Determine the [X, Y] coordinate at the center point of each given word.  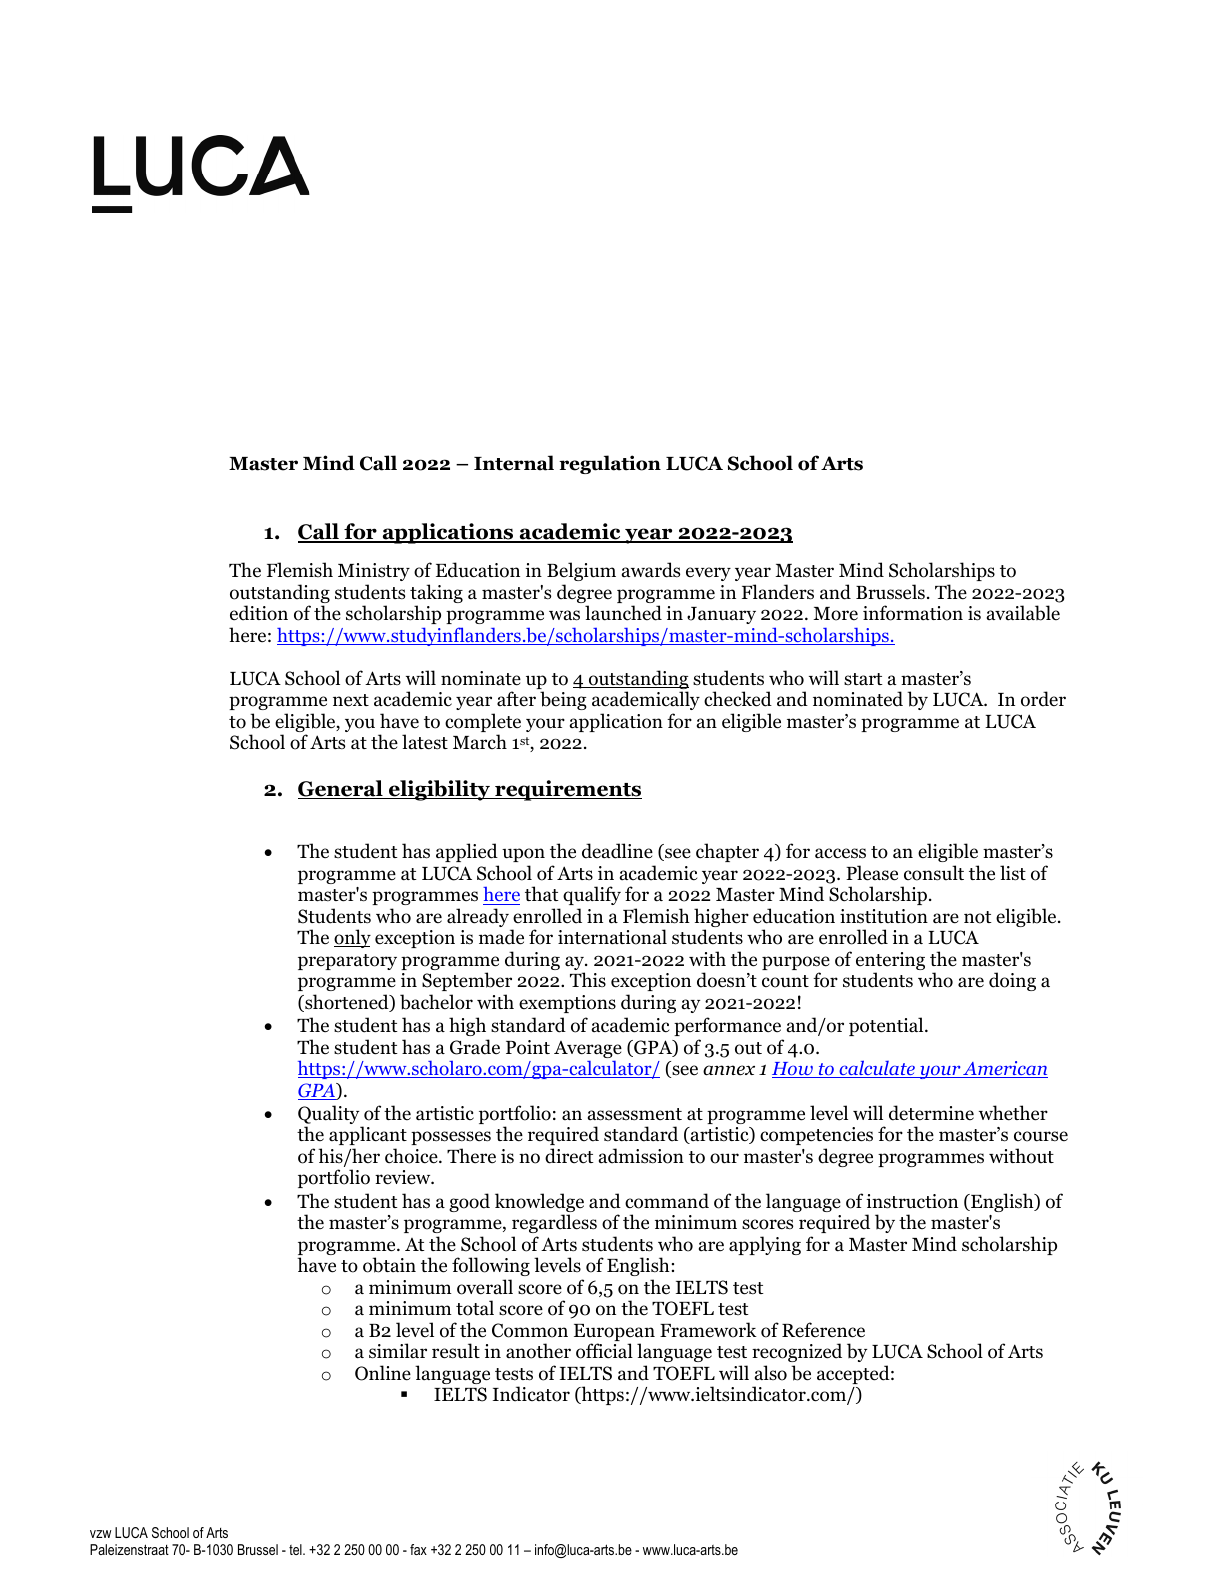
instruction [912, 1201]
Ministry [374, 572]
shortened [347, 1003]
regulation [610, 464]
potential [887, 1026]
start [863, 679]
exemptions [567, 1004]
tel [296, 1549]
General [341, 789]
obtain [389, 1265]
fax [418, 1549]
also [771, 1373]
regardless [554, 1223]
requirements [567, 790]
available [1023, 613]
